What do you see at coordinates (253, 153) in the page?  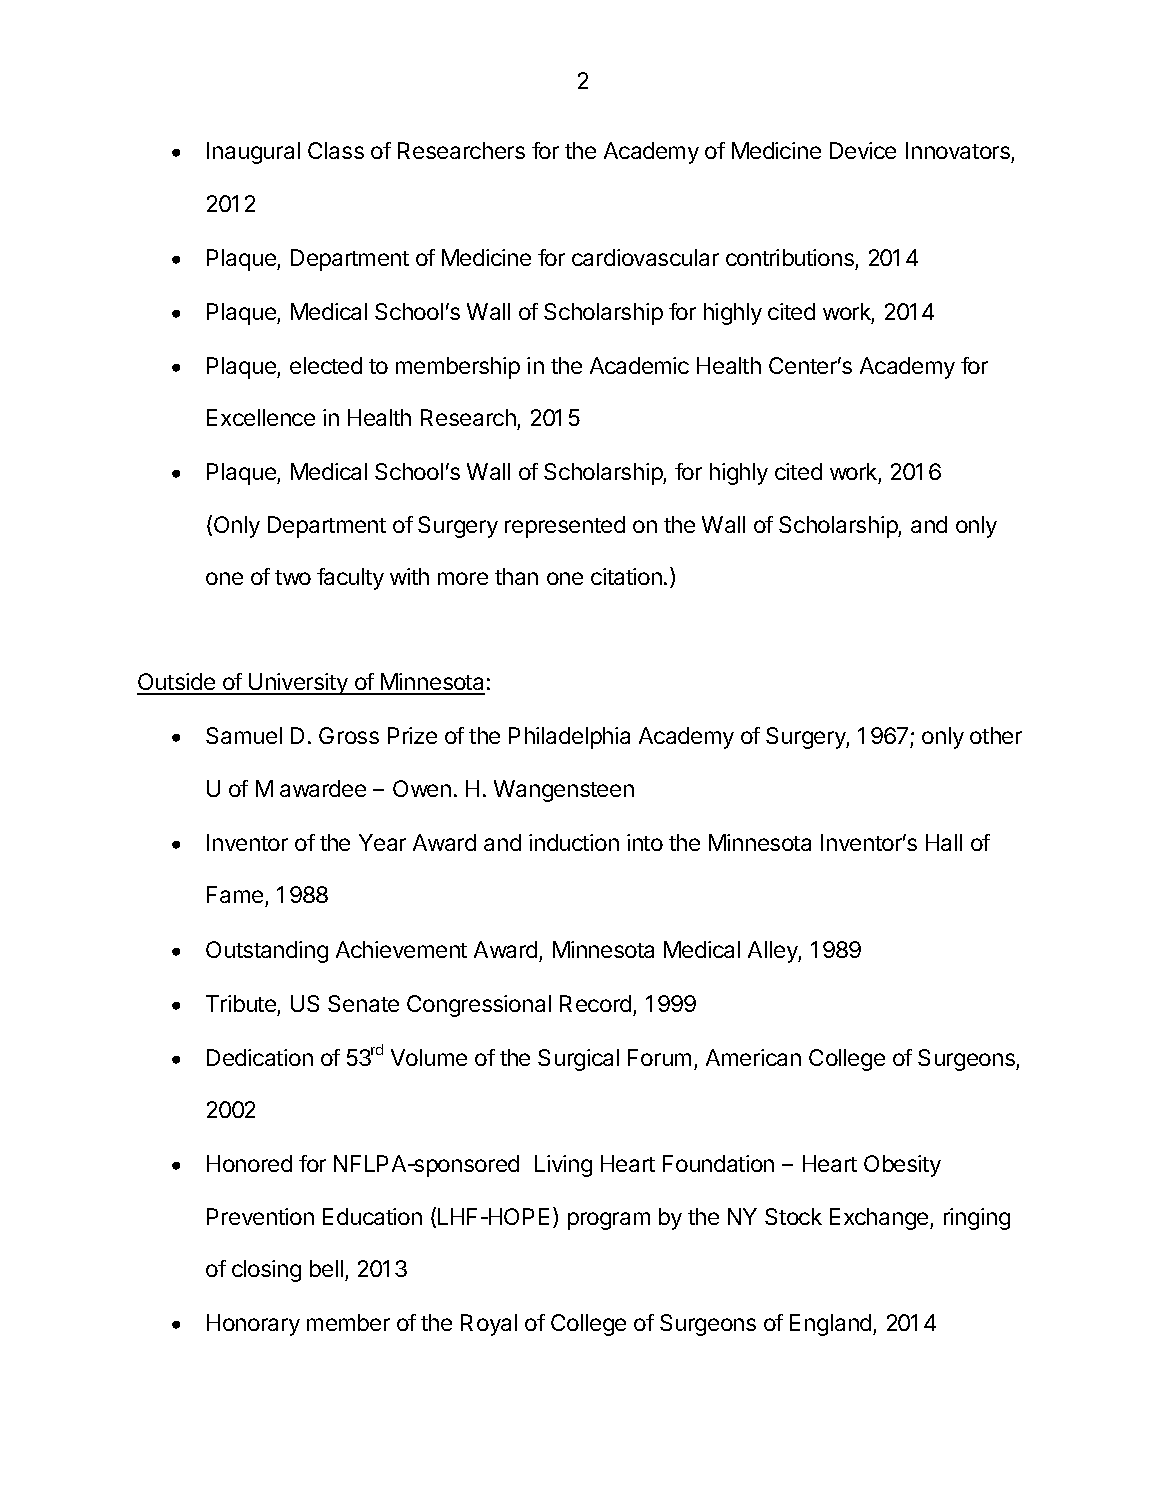 I see `Inaugural` at bounding box center [253, 153].
